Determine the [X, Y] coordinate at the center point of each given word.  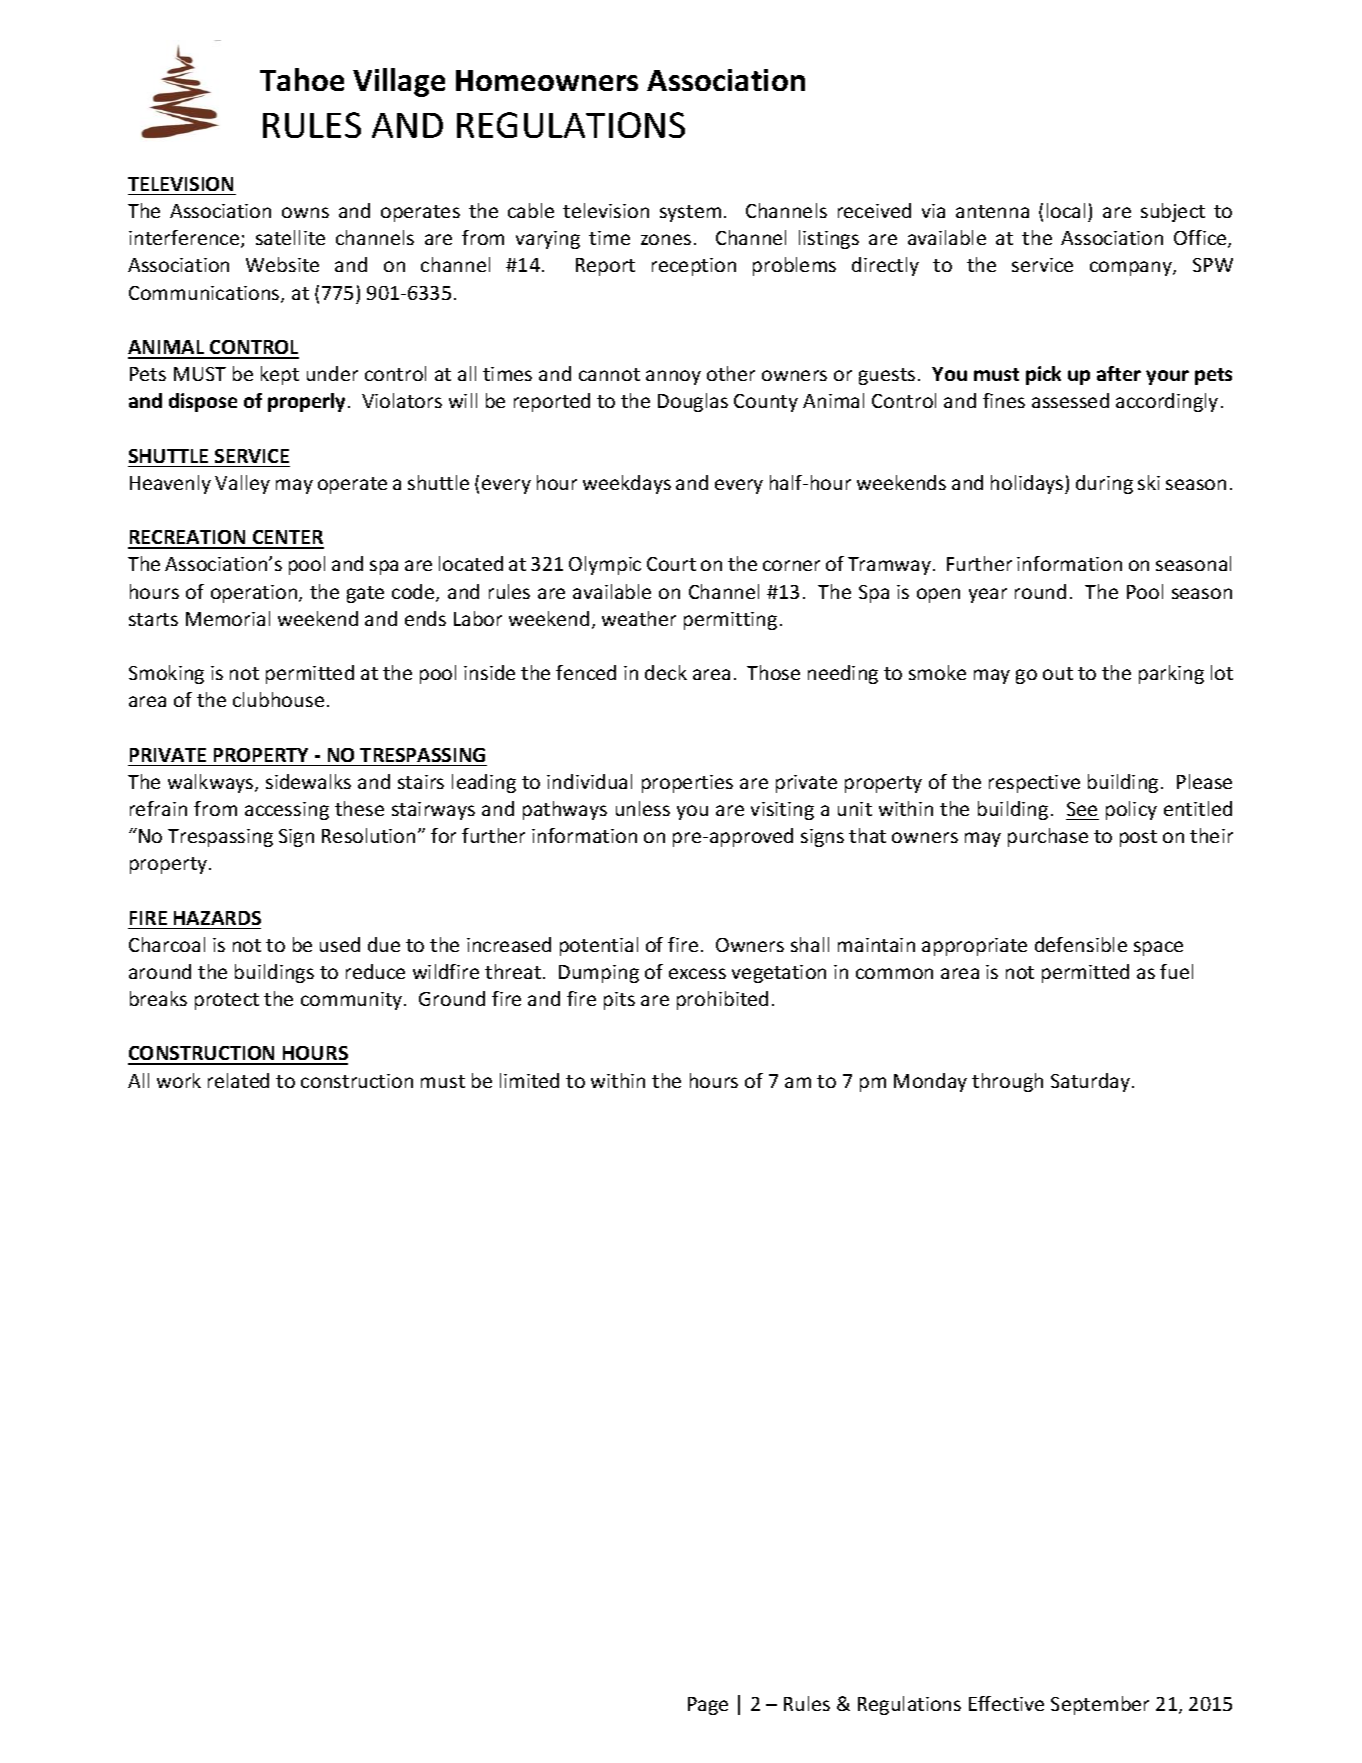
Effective [1006, 1703]
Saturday [1092, 1082]
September [1100, 1705]
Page [708, 1706]
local [1066, 210]
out [1058, 673]
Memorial [228, 618]
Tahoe [302, 79]
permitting [730, 621]
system [690, 213]
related [238, 1080]
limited [529, 1080]
